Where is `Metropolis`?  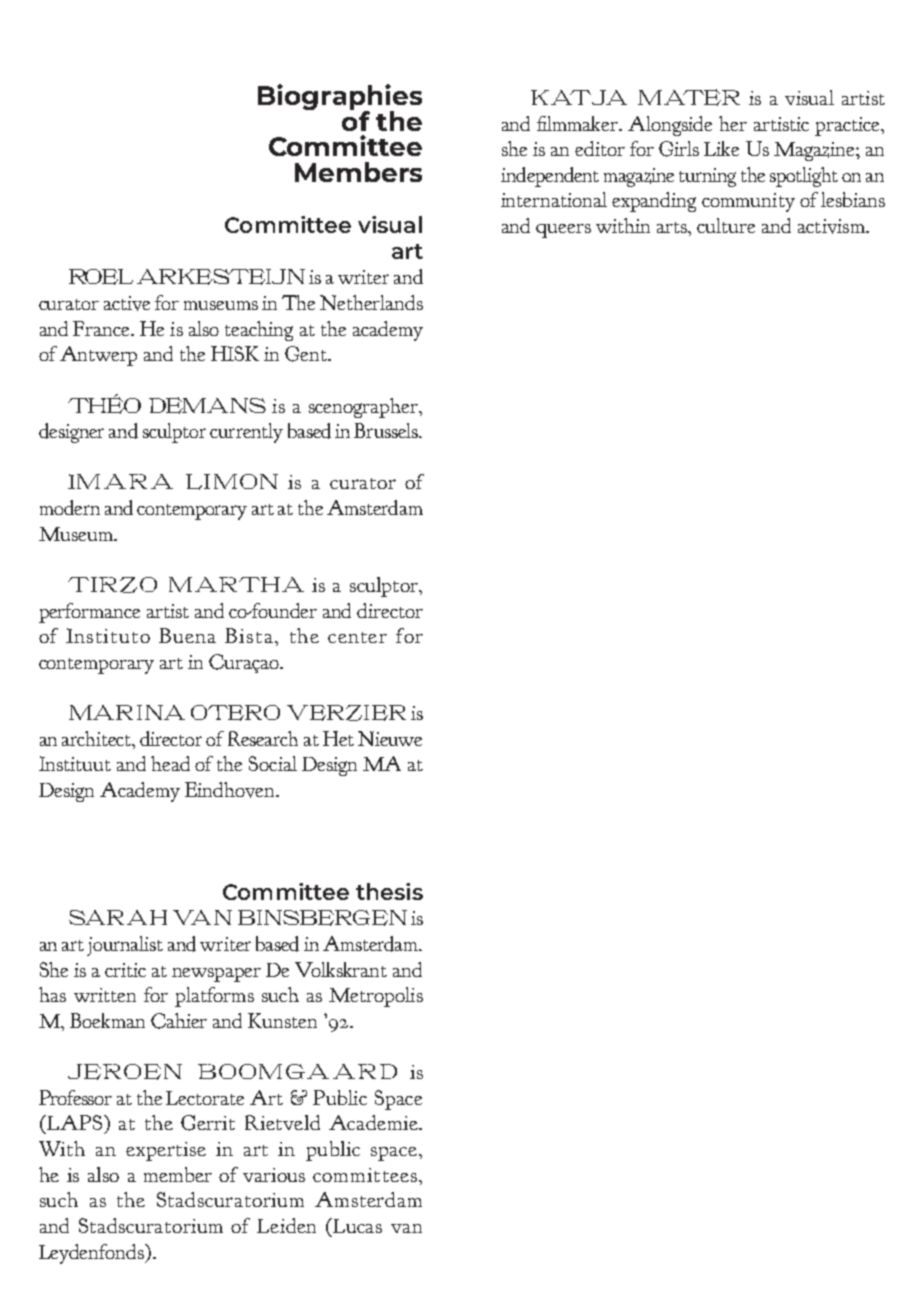
Metropolis is located at coordinates (376, 997).
